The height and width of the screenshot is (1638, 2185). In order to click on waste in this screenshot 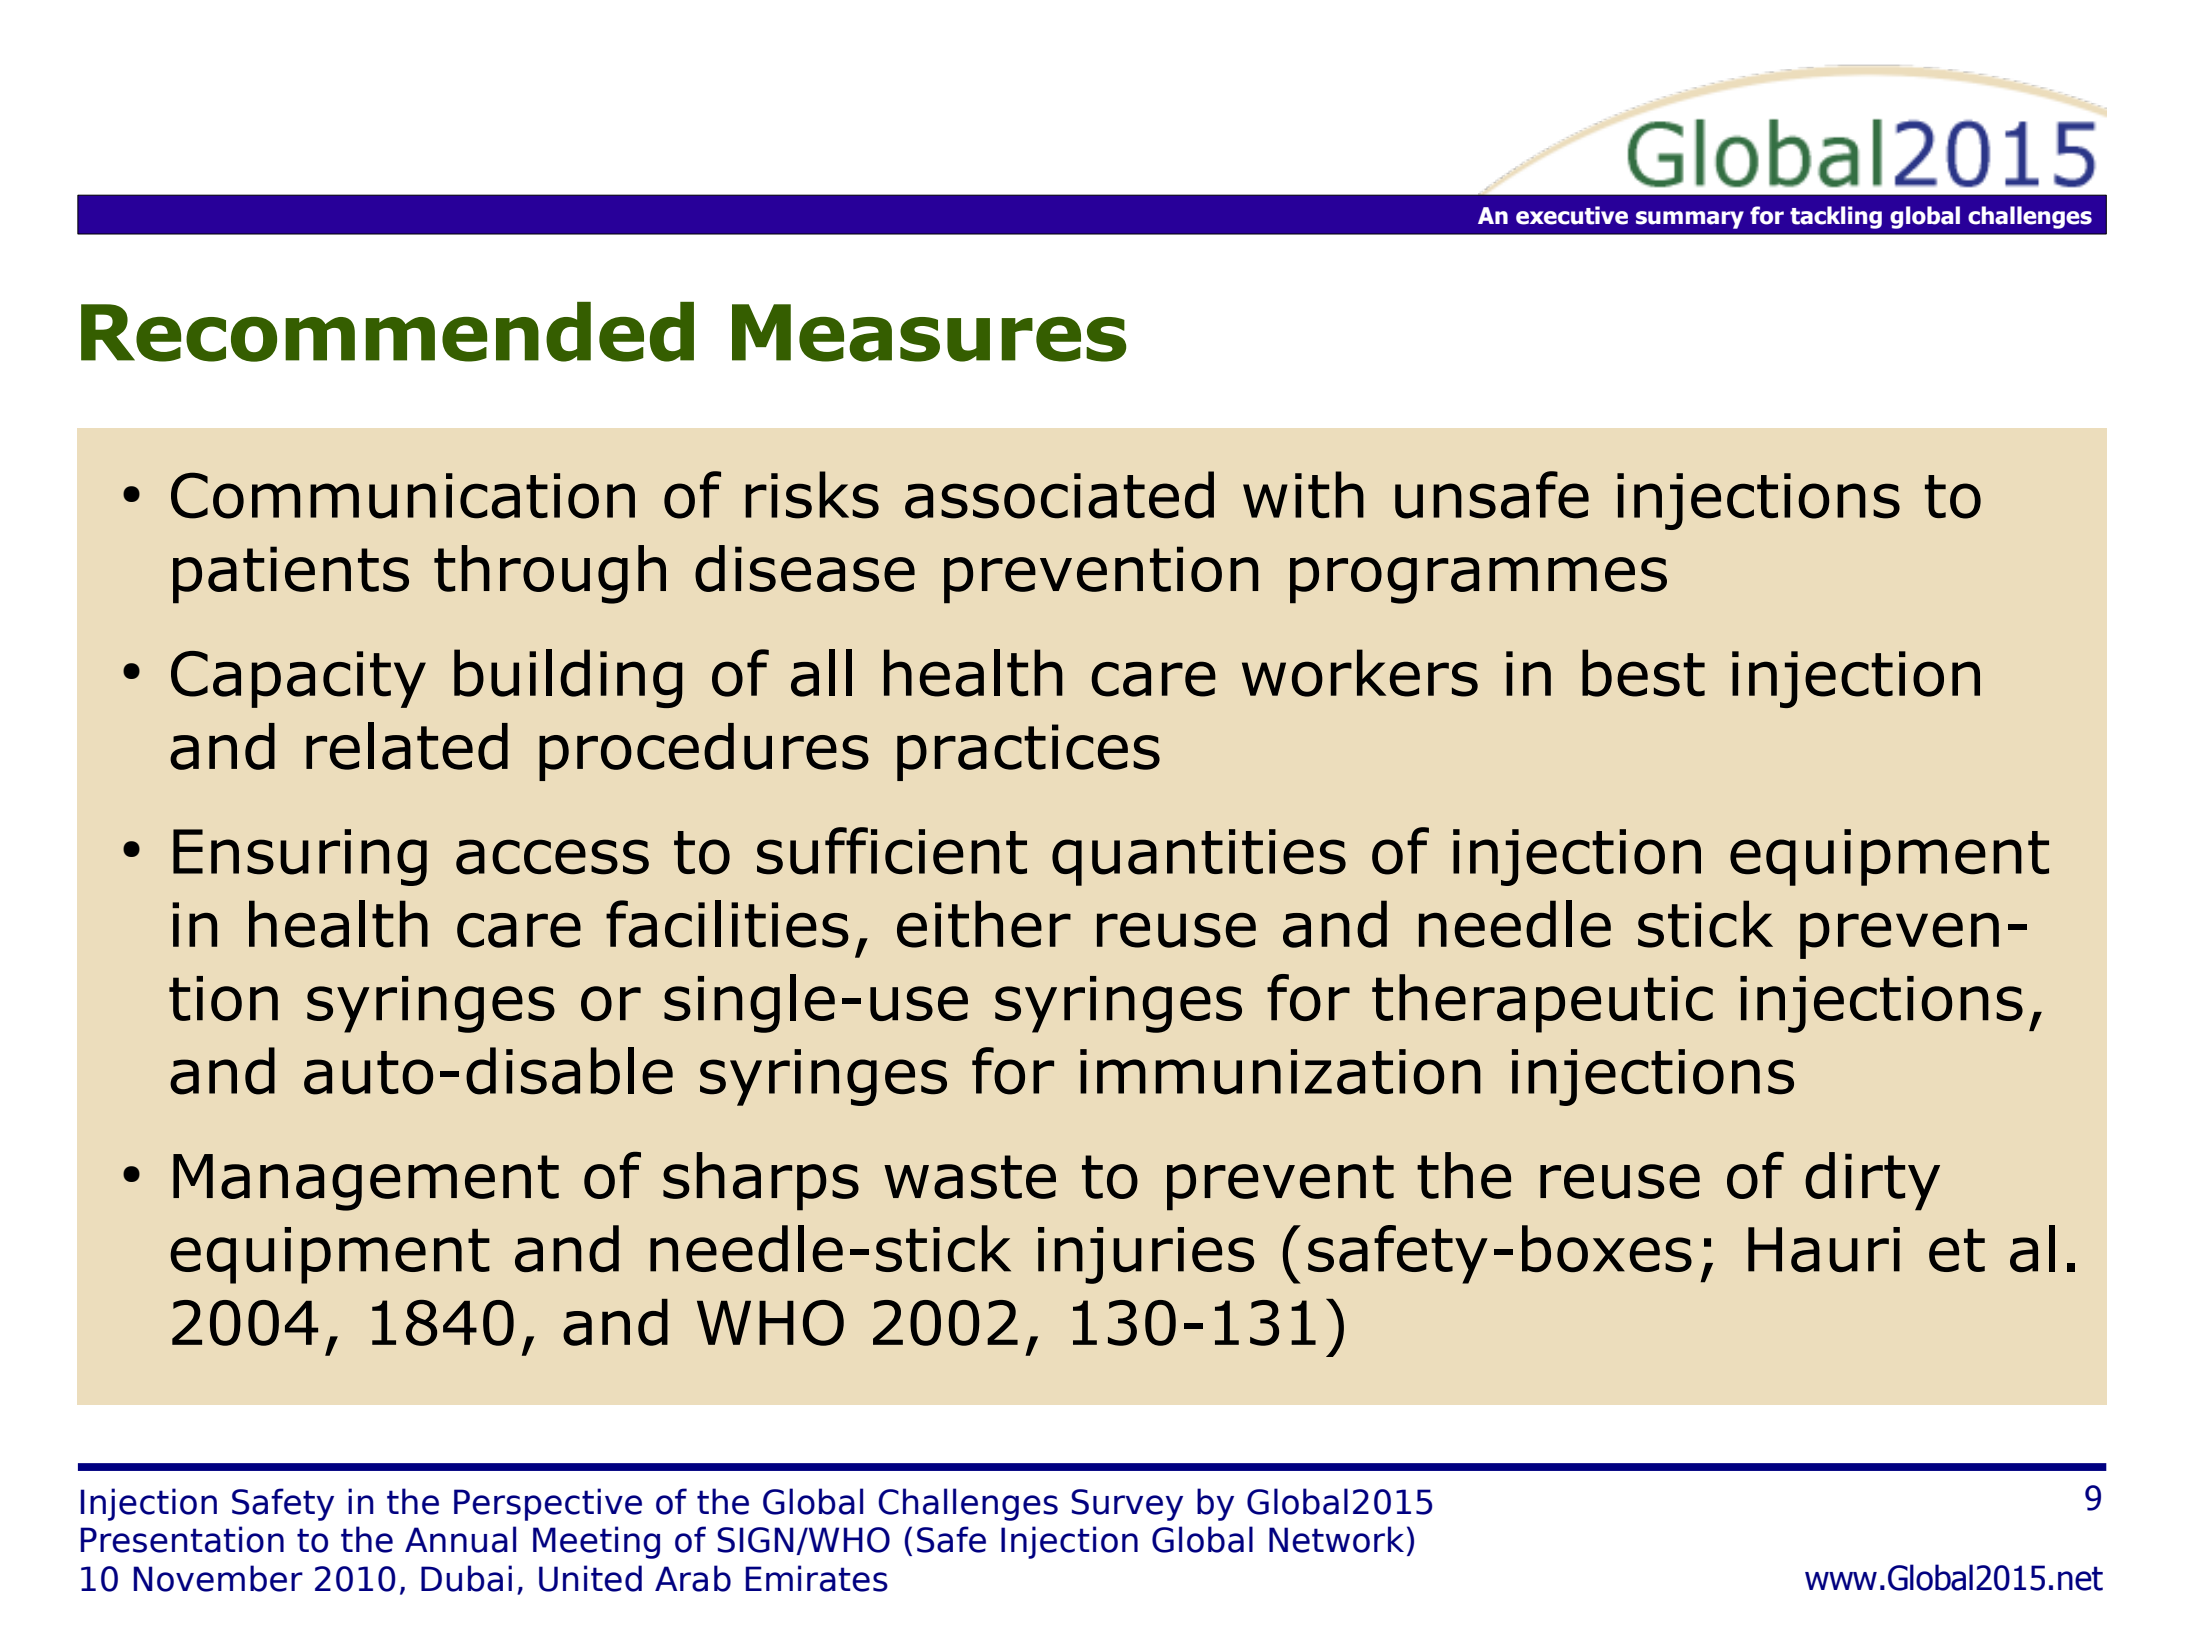, I will do `click(970, 1177)`.
